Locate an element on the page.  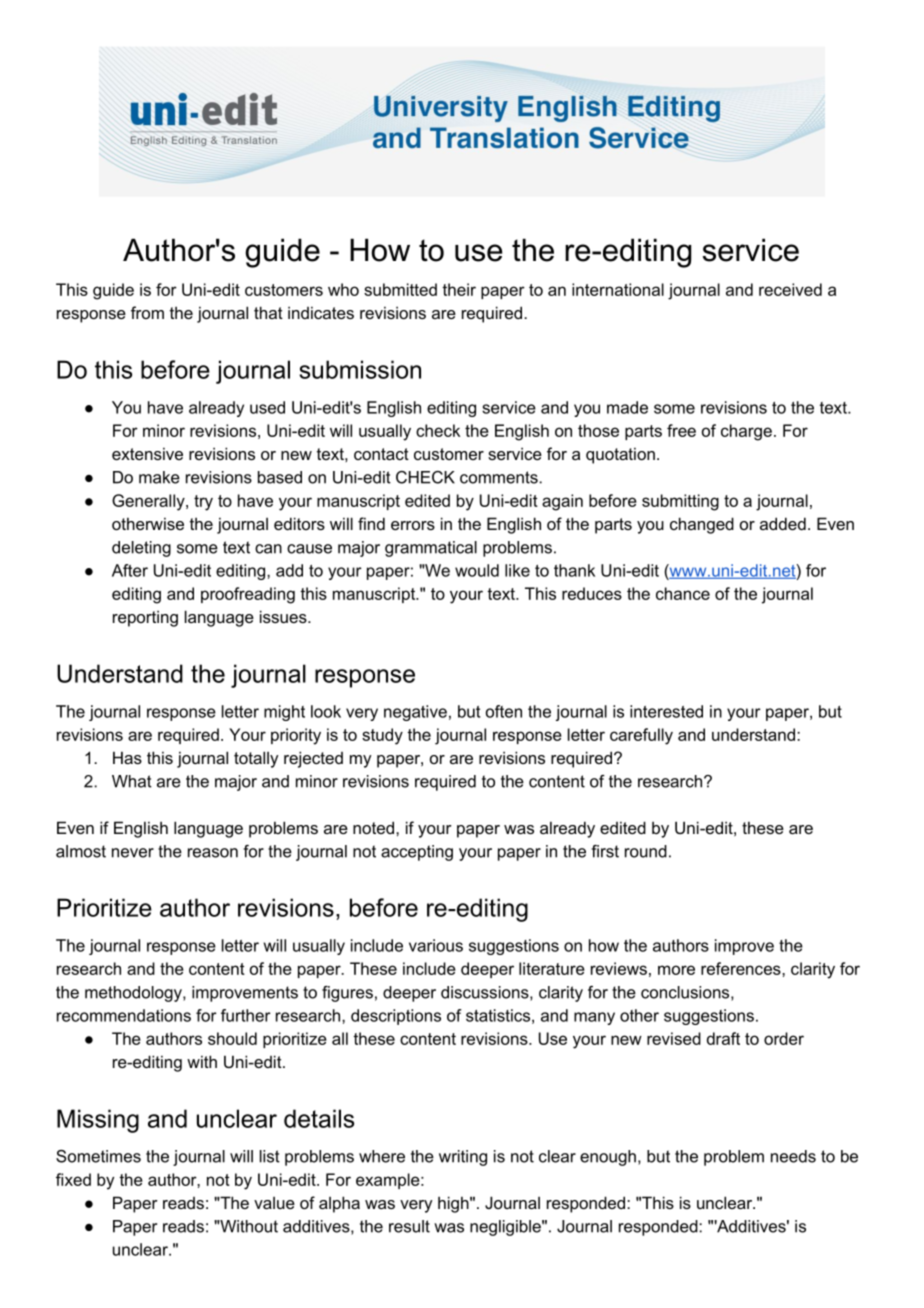
result is located at coordinates (409, 1226).
